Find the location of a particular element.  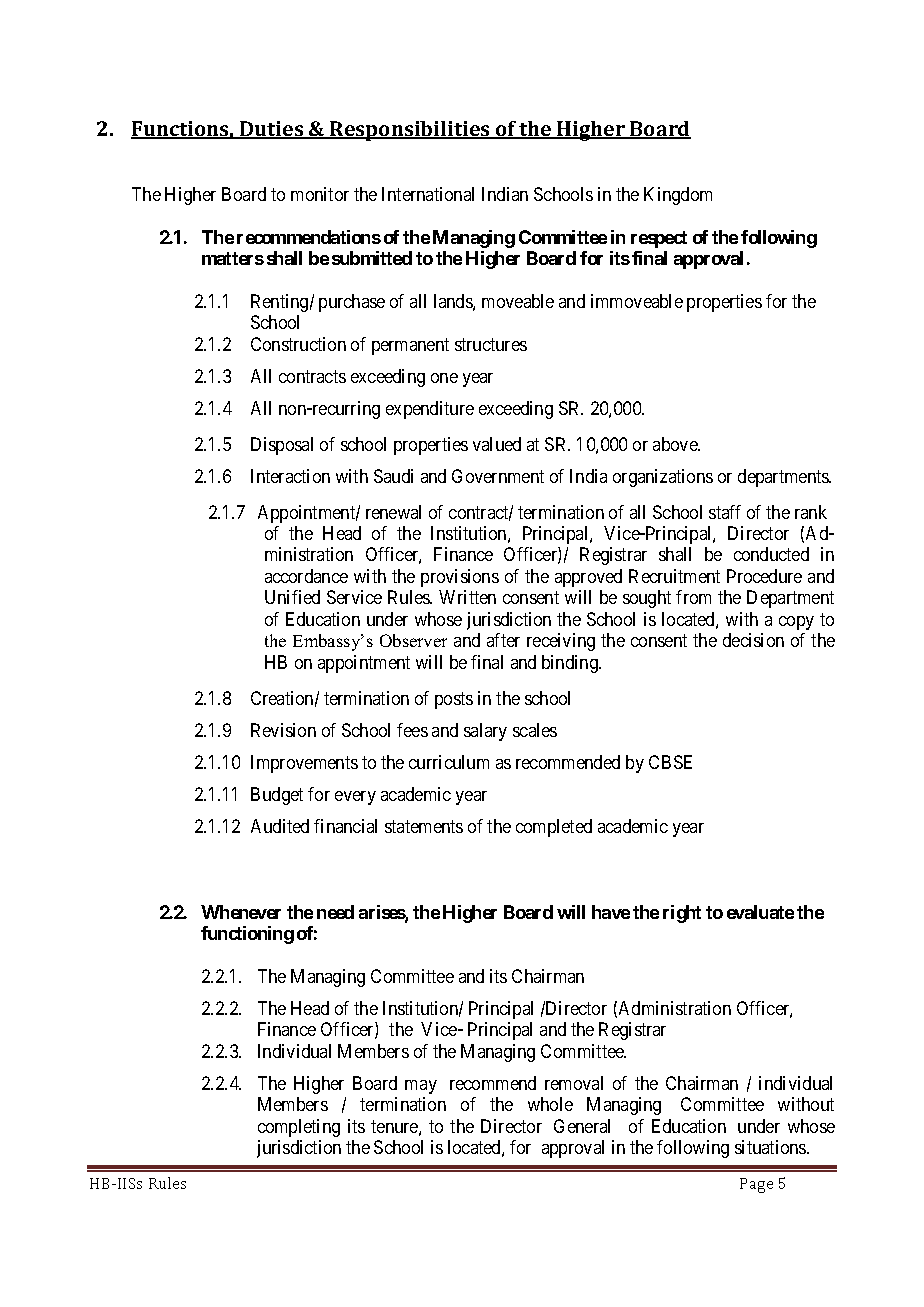

monitor is located at coordinates (320, 194).
